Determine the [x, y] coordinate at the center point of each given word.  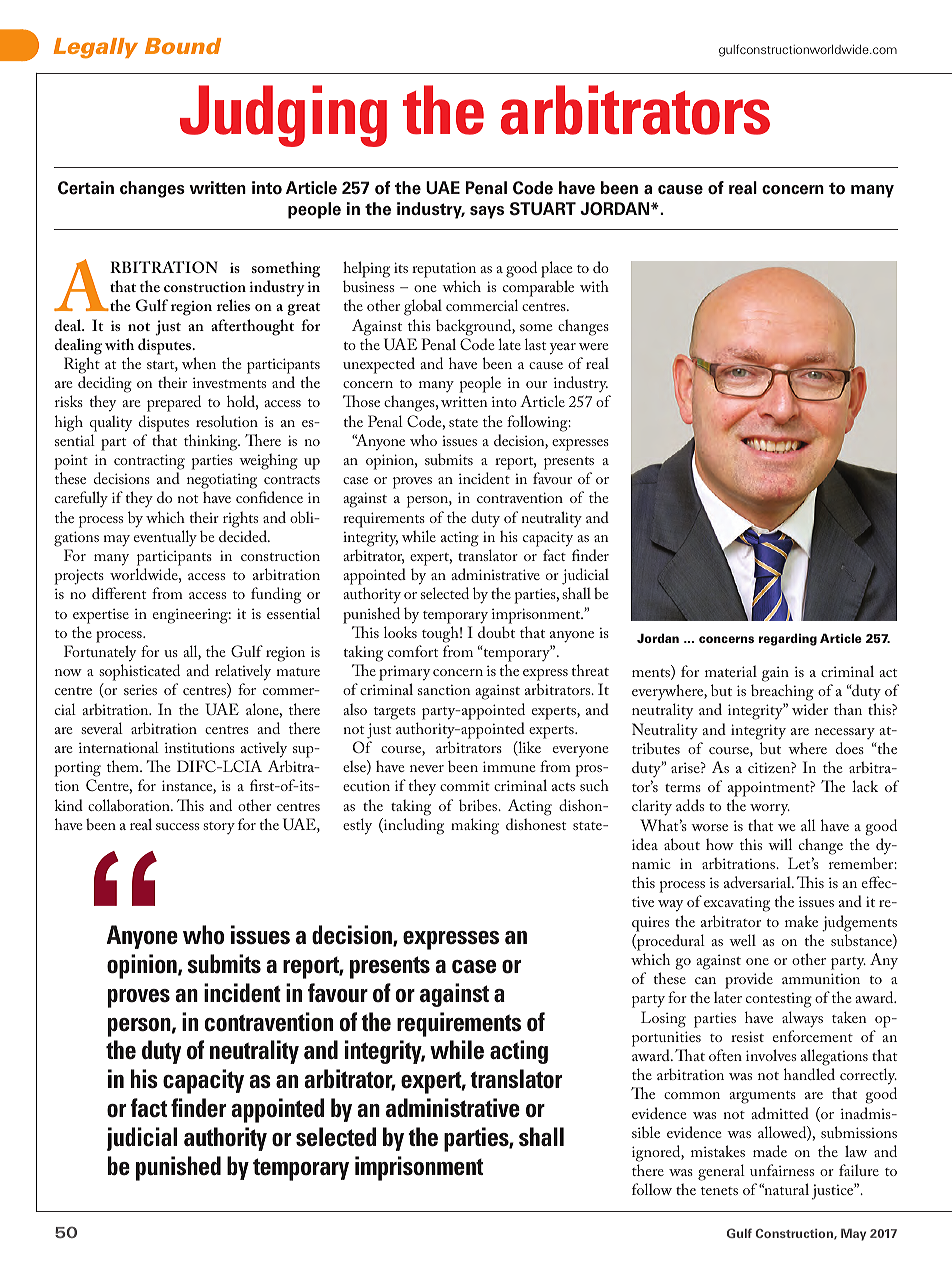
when [199, 363]
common [692, 1095]
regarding [788, 639]
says [487, 212]
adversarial [758, 882]
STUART [543, 209]
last [535, 344]
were [593, 346]
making [475, 826]
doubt [496, 632]
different [119, 593]
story [219, 828]
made [770, 1151]
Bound [183, 46]
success [177, 826]
